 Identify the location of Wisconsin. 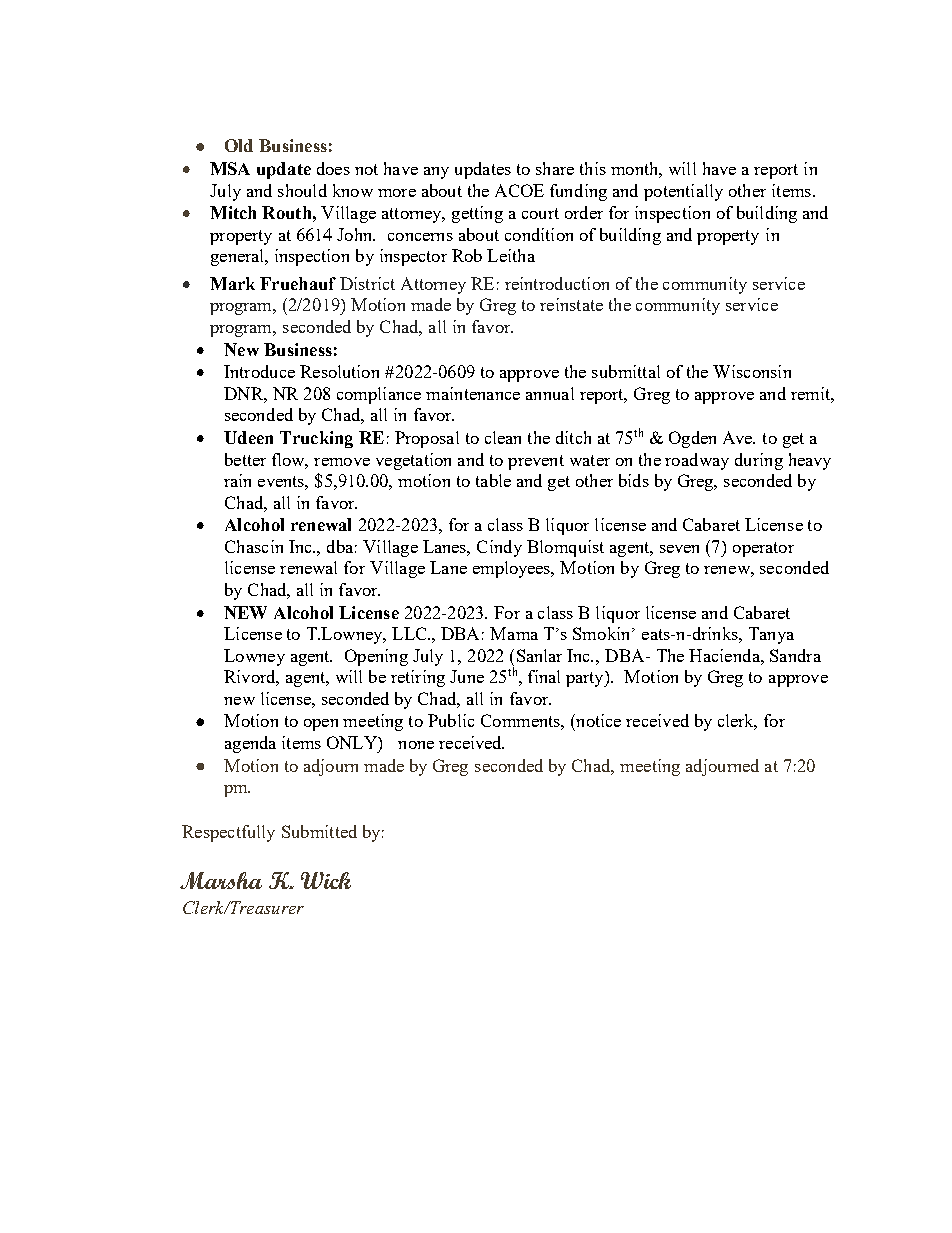
(752, 371).
